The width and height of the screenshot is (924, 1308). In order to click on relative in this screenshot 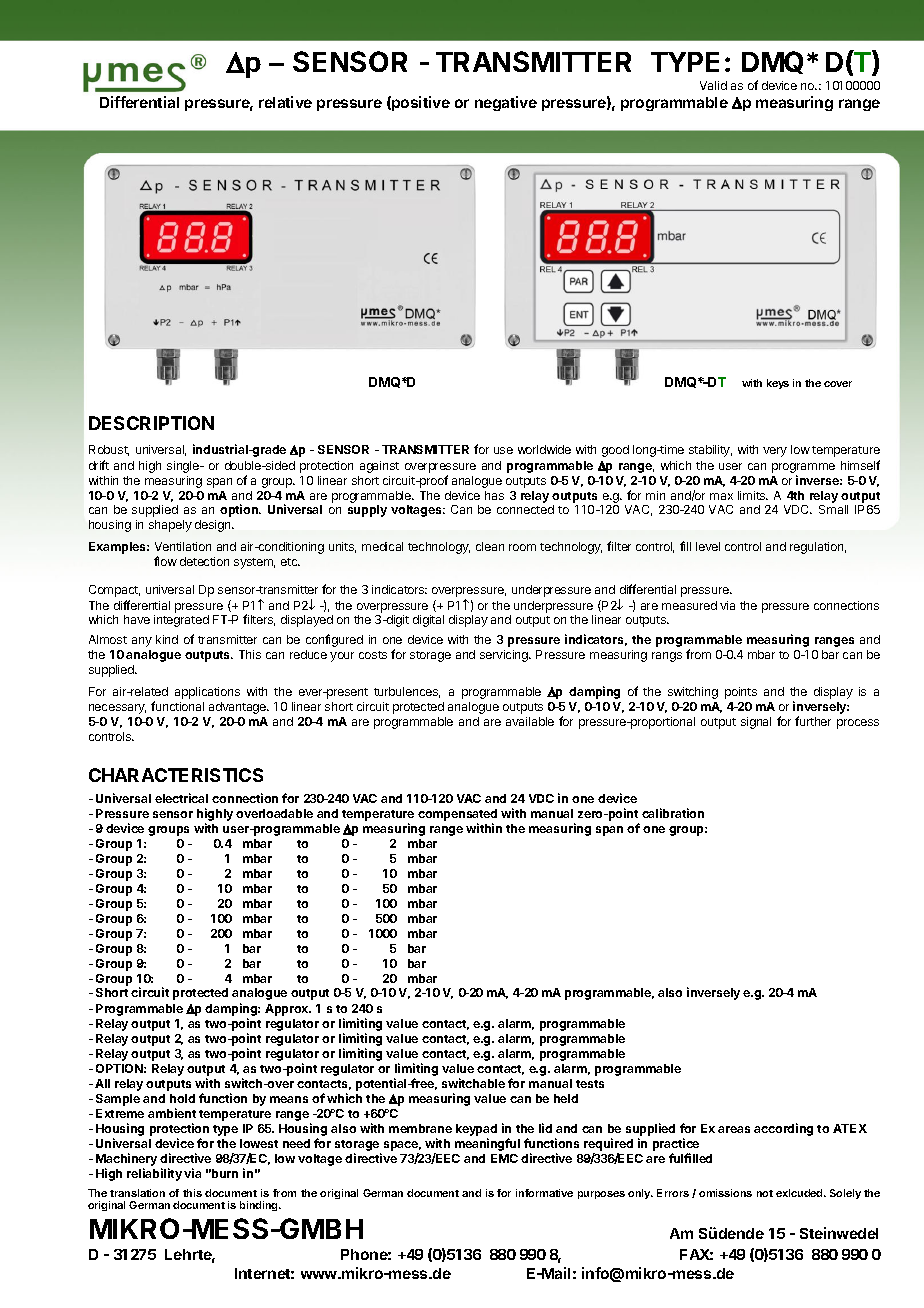, I will do `click(285, 102)`.
